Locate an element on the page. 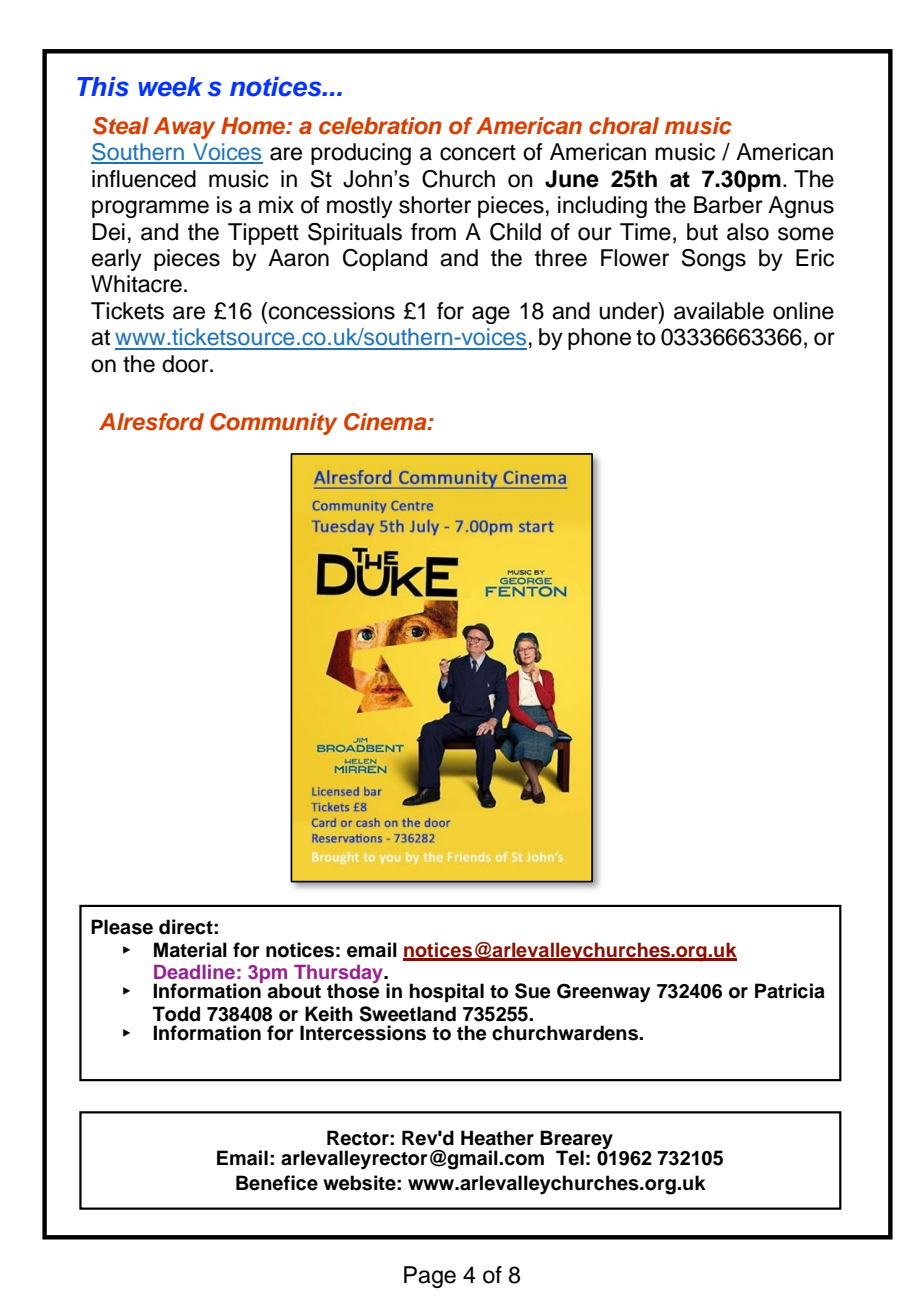 This page has height=1313, width=924. concert is located at coordinates (478, 153).
